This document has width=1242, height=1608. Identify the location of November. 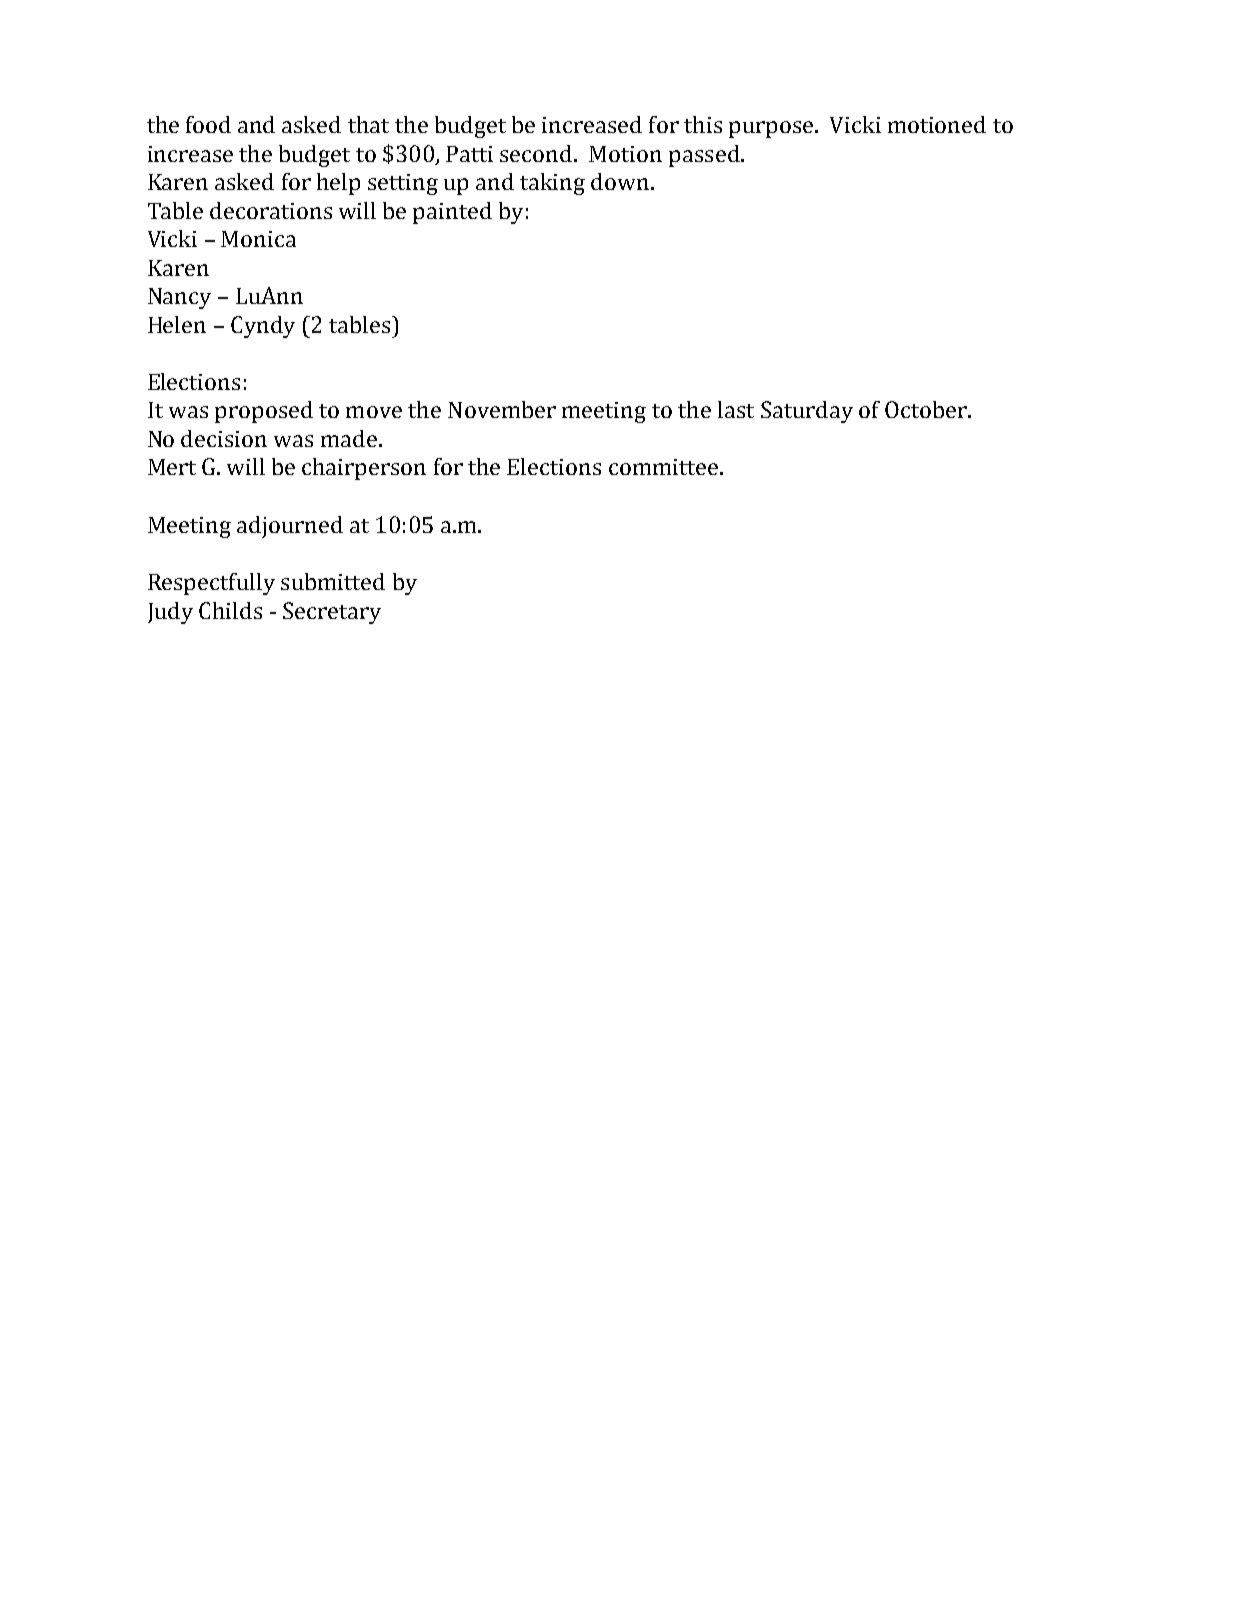
(502, 409).
